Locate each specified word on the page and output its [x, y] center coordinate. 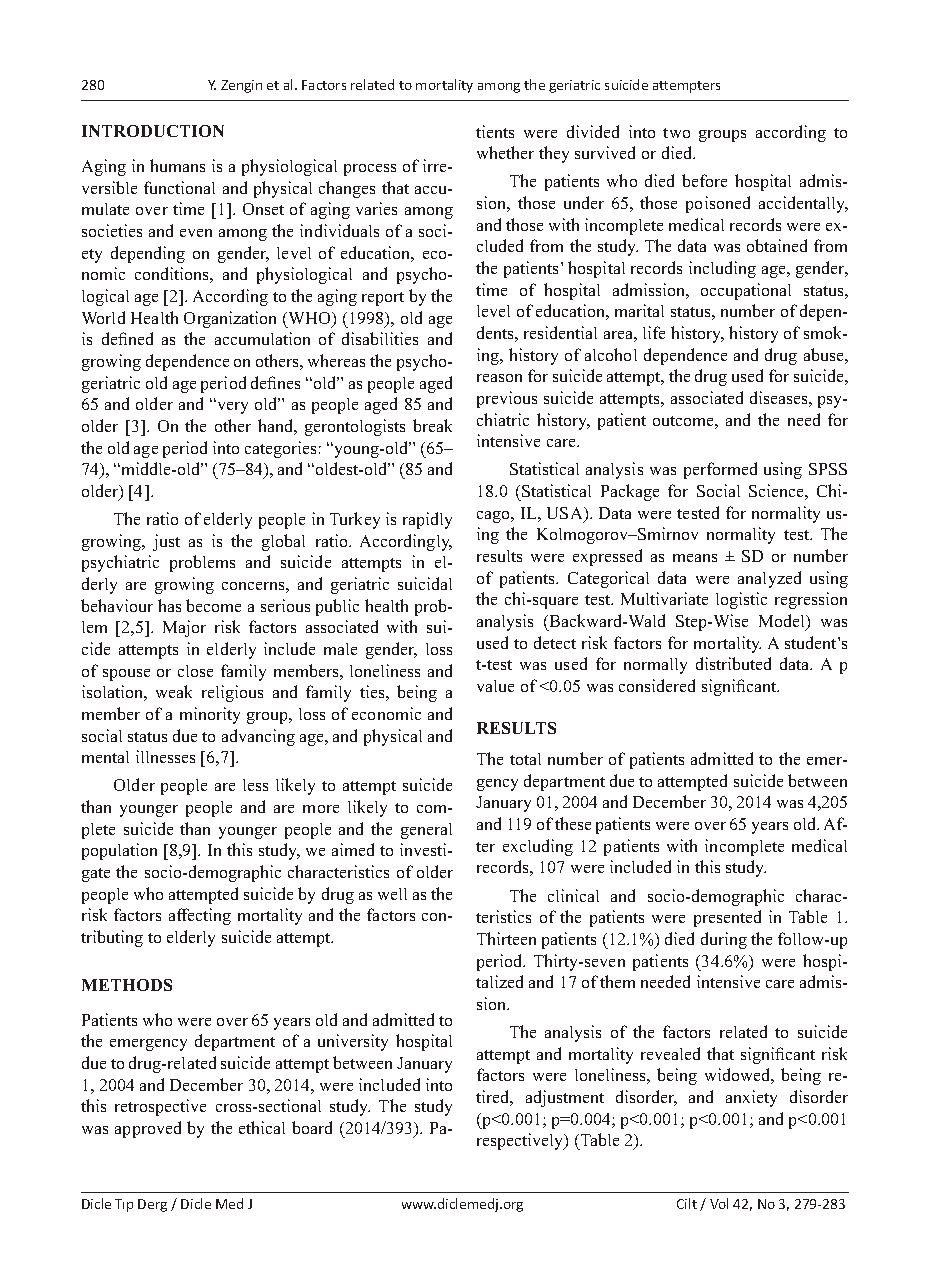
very [231, 407]
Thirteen [506, 938]
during [724, 940]
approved [148, 1129]
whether [505, 152]
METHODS [127, 985]
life [654, 332]
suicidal [425, 583]
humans [177, 165]
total [525, 759]
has [169, 605]
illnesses [165, 756]
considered [657, 685]
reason [499, 378]
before [704, 180]
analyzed [769, 579]
